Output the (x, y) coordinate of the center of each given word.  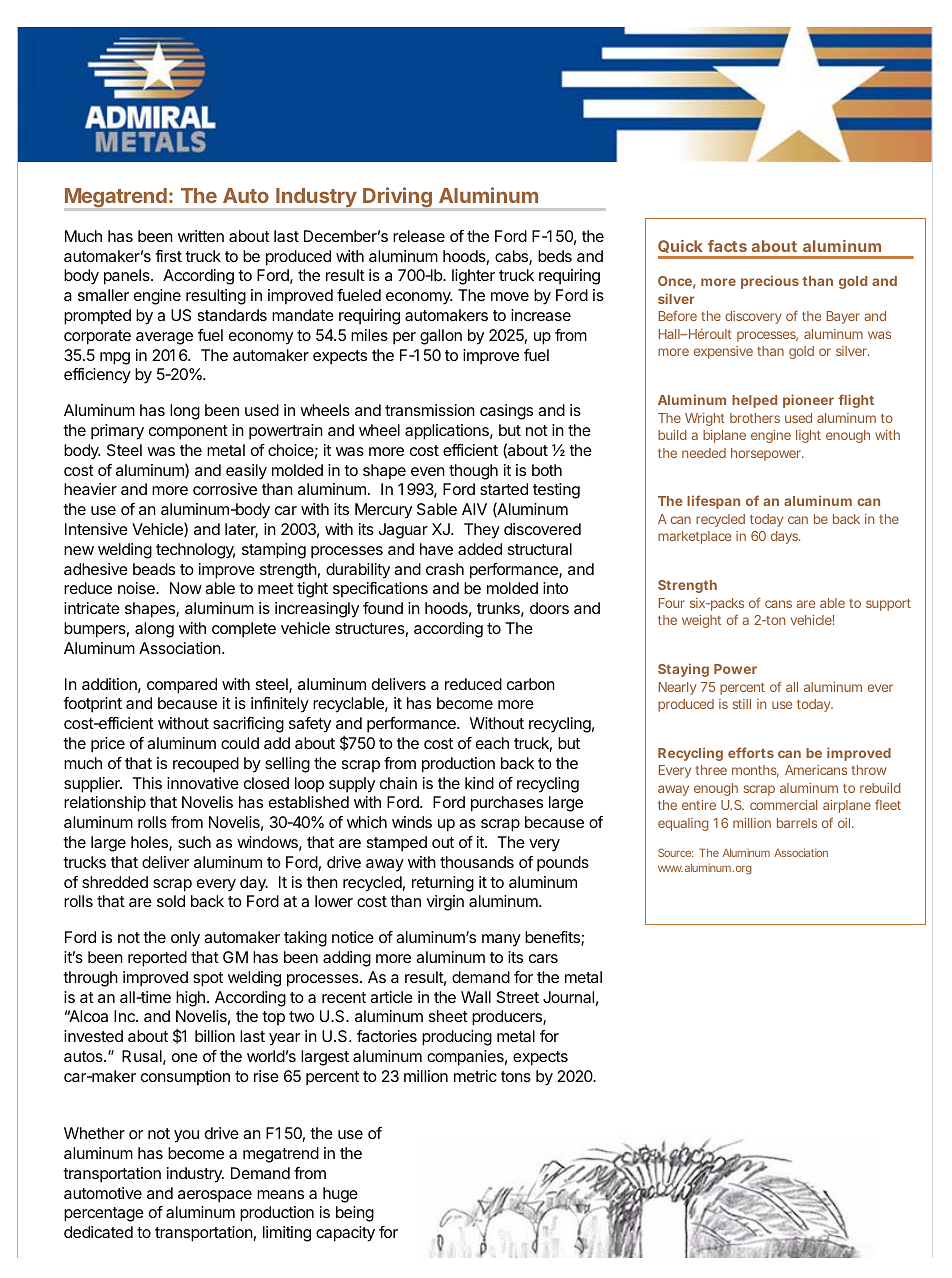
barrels (797, 823)
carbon (531, 684)
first (168, 256)
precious (770, 282)
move (510, 296)
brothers (755, 418)
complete (244, 630)
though (473, 472)
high (190, 999)
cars (543, 958)
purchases (507, 804)
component (188, 432)
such (194, 842)
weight (701, 621)
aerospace (215, 1196)
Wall (476, 997)
